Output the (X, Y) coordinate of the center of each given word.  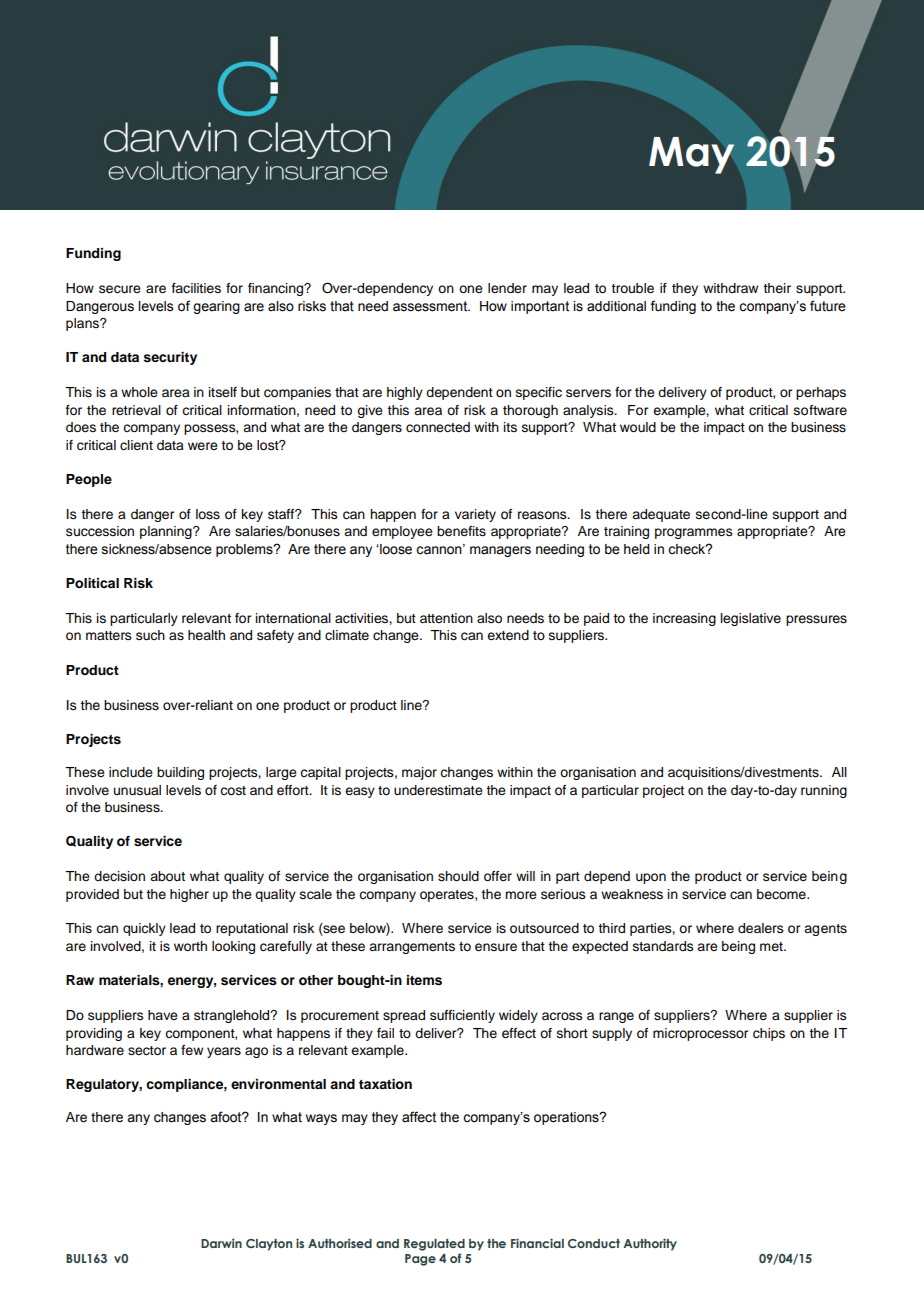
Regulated (434, 1245)
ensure (496, 947)
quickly (144, 929)
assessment (431, 306)
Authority (650, 1244)
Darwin (221, 1243)
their (777, 288)
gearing (216, 307)
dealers (761, 928)
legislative (751, 619)
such (150, 635)
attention (446, 618)
